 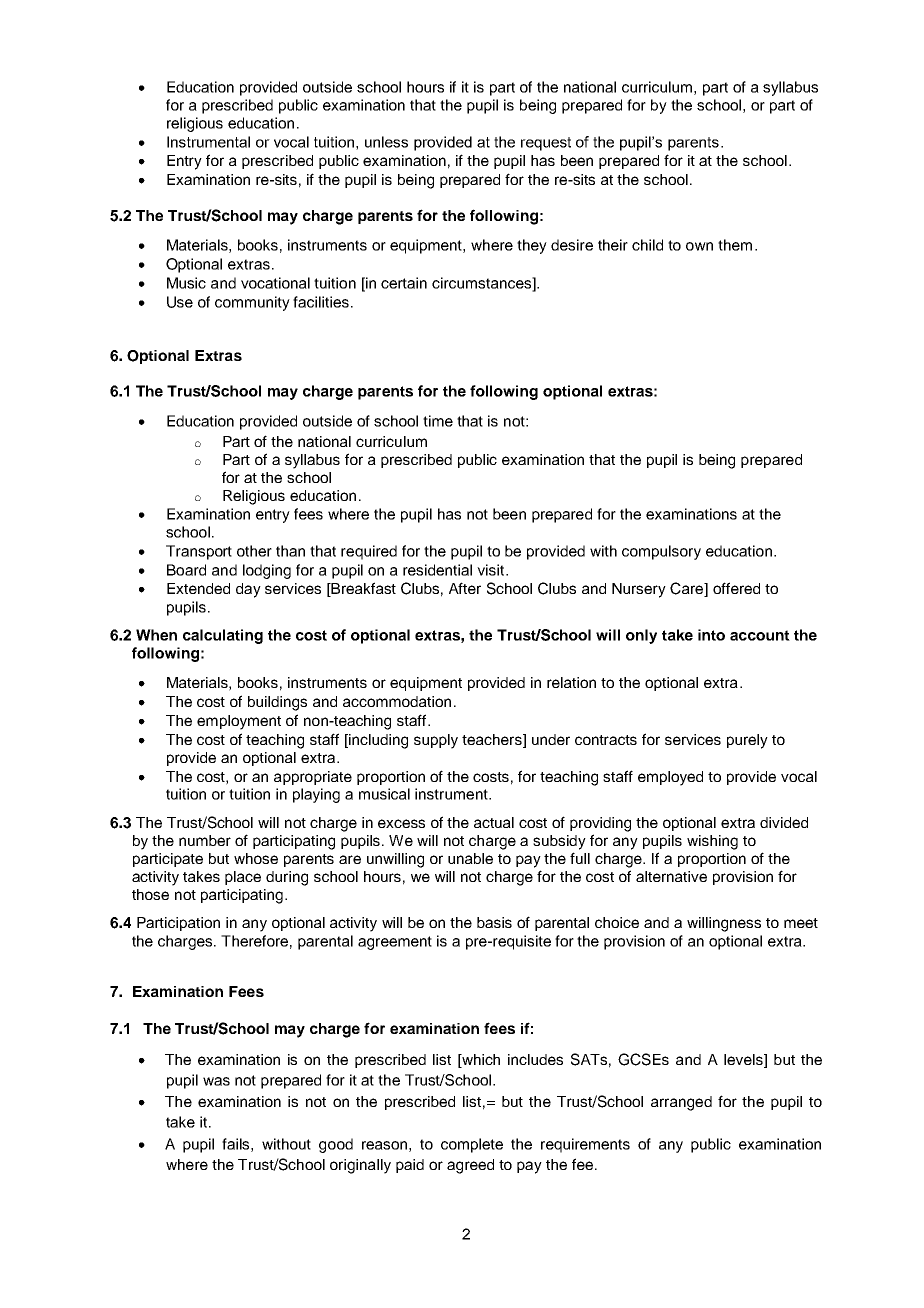 What do you see at coordinates (681, 1103) in the document?
I see `arranged` at bounding box center [681, 1103].
